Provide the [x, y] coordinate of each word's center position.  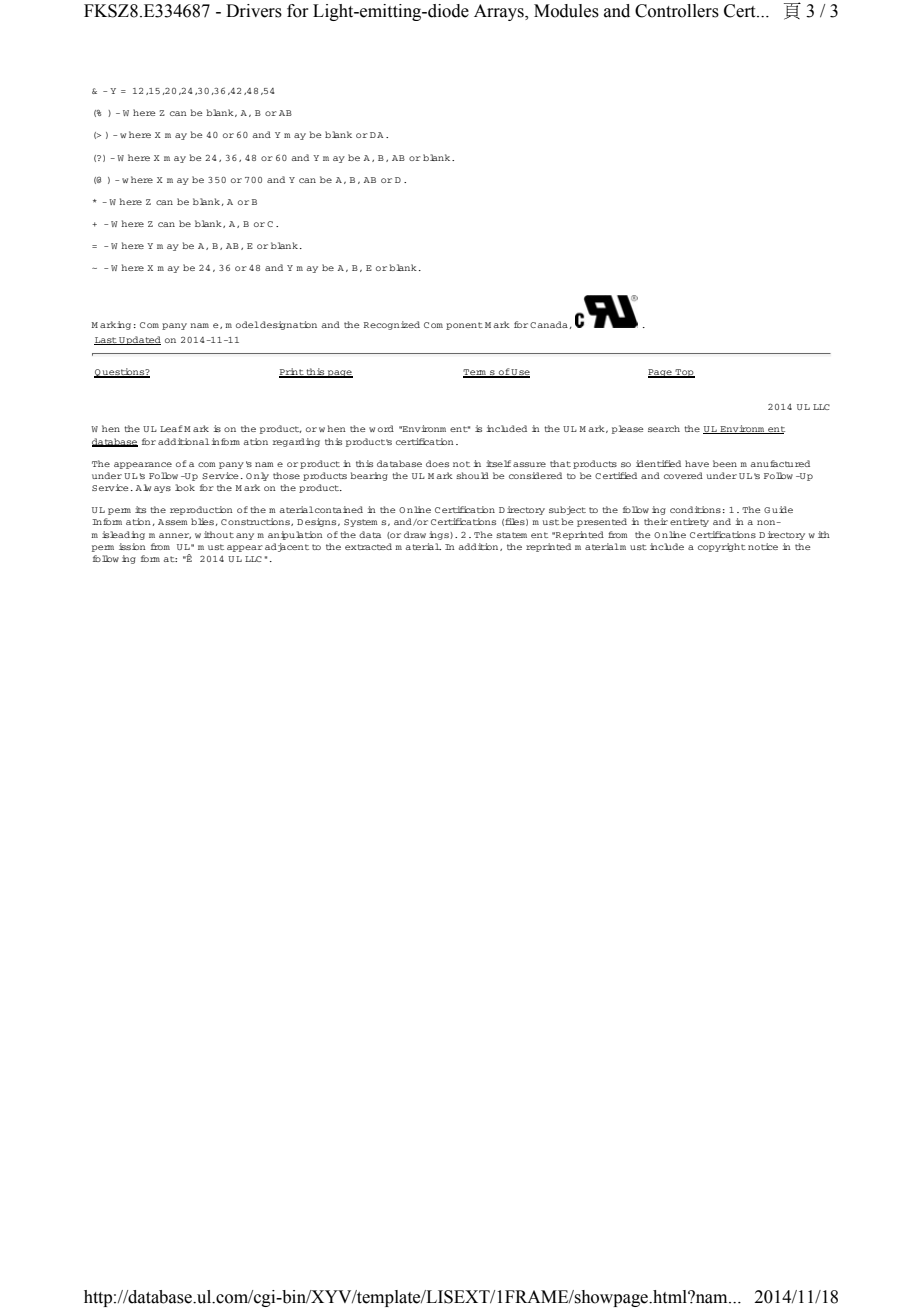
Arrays [500, 12]
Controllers [677, 11]
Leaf [171, 428]
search [664, 428]
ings [440, 535]
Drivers [254, 11]
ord [386, 428]
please [627, 429]
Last [106, 341]
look [185, 487]
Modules [566, 11]
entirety [689, 522]
